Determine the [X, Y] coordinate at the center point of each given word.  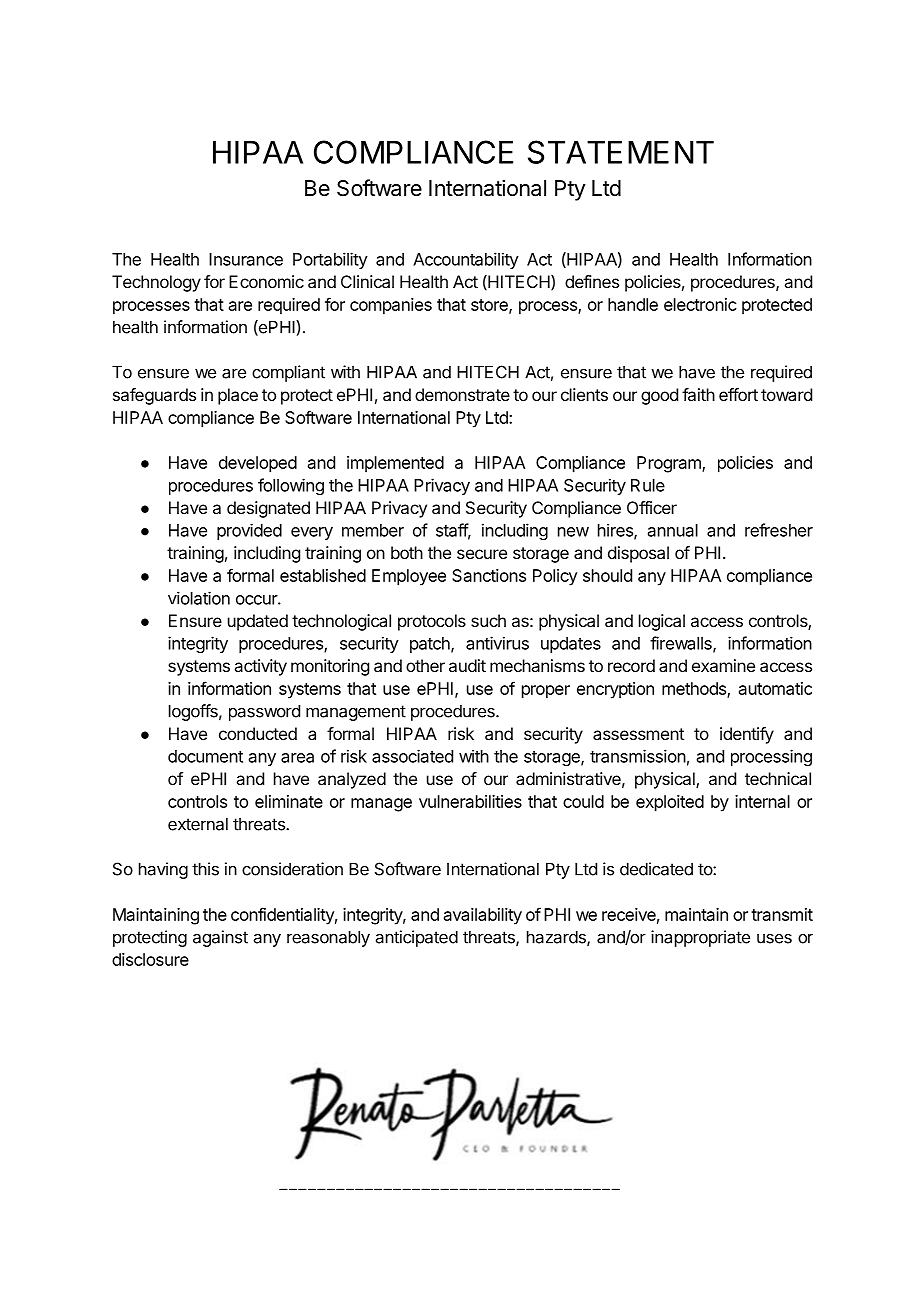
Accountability [466, 260]
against [220, 938]
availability [483, 916]
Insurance [246, 259]
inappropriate [700, 938]
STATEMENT [621, 152]
